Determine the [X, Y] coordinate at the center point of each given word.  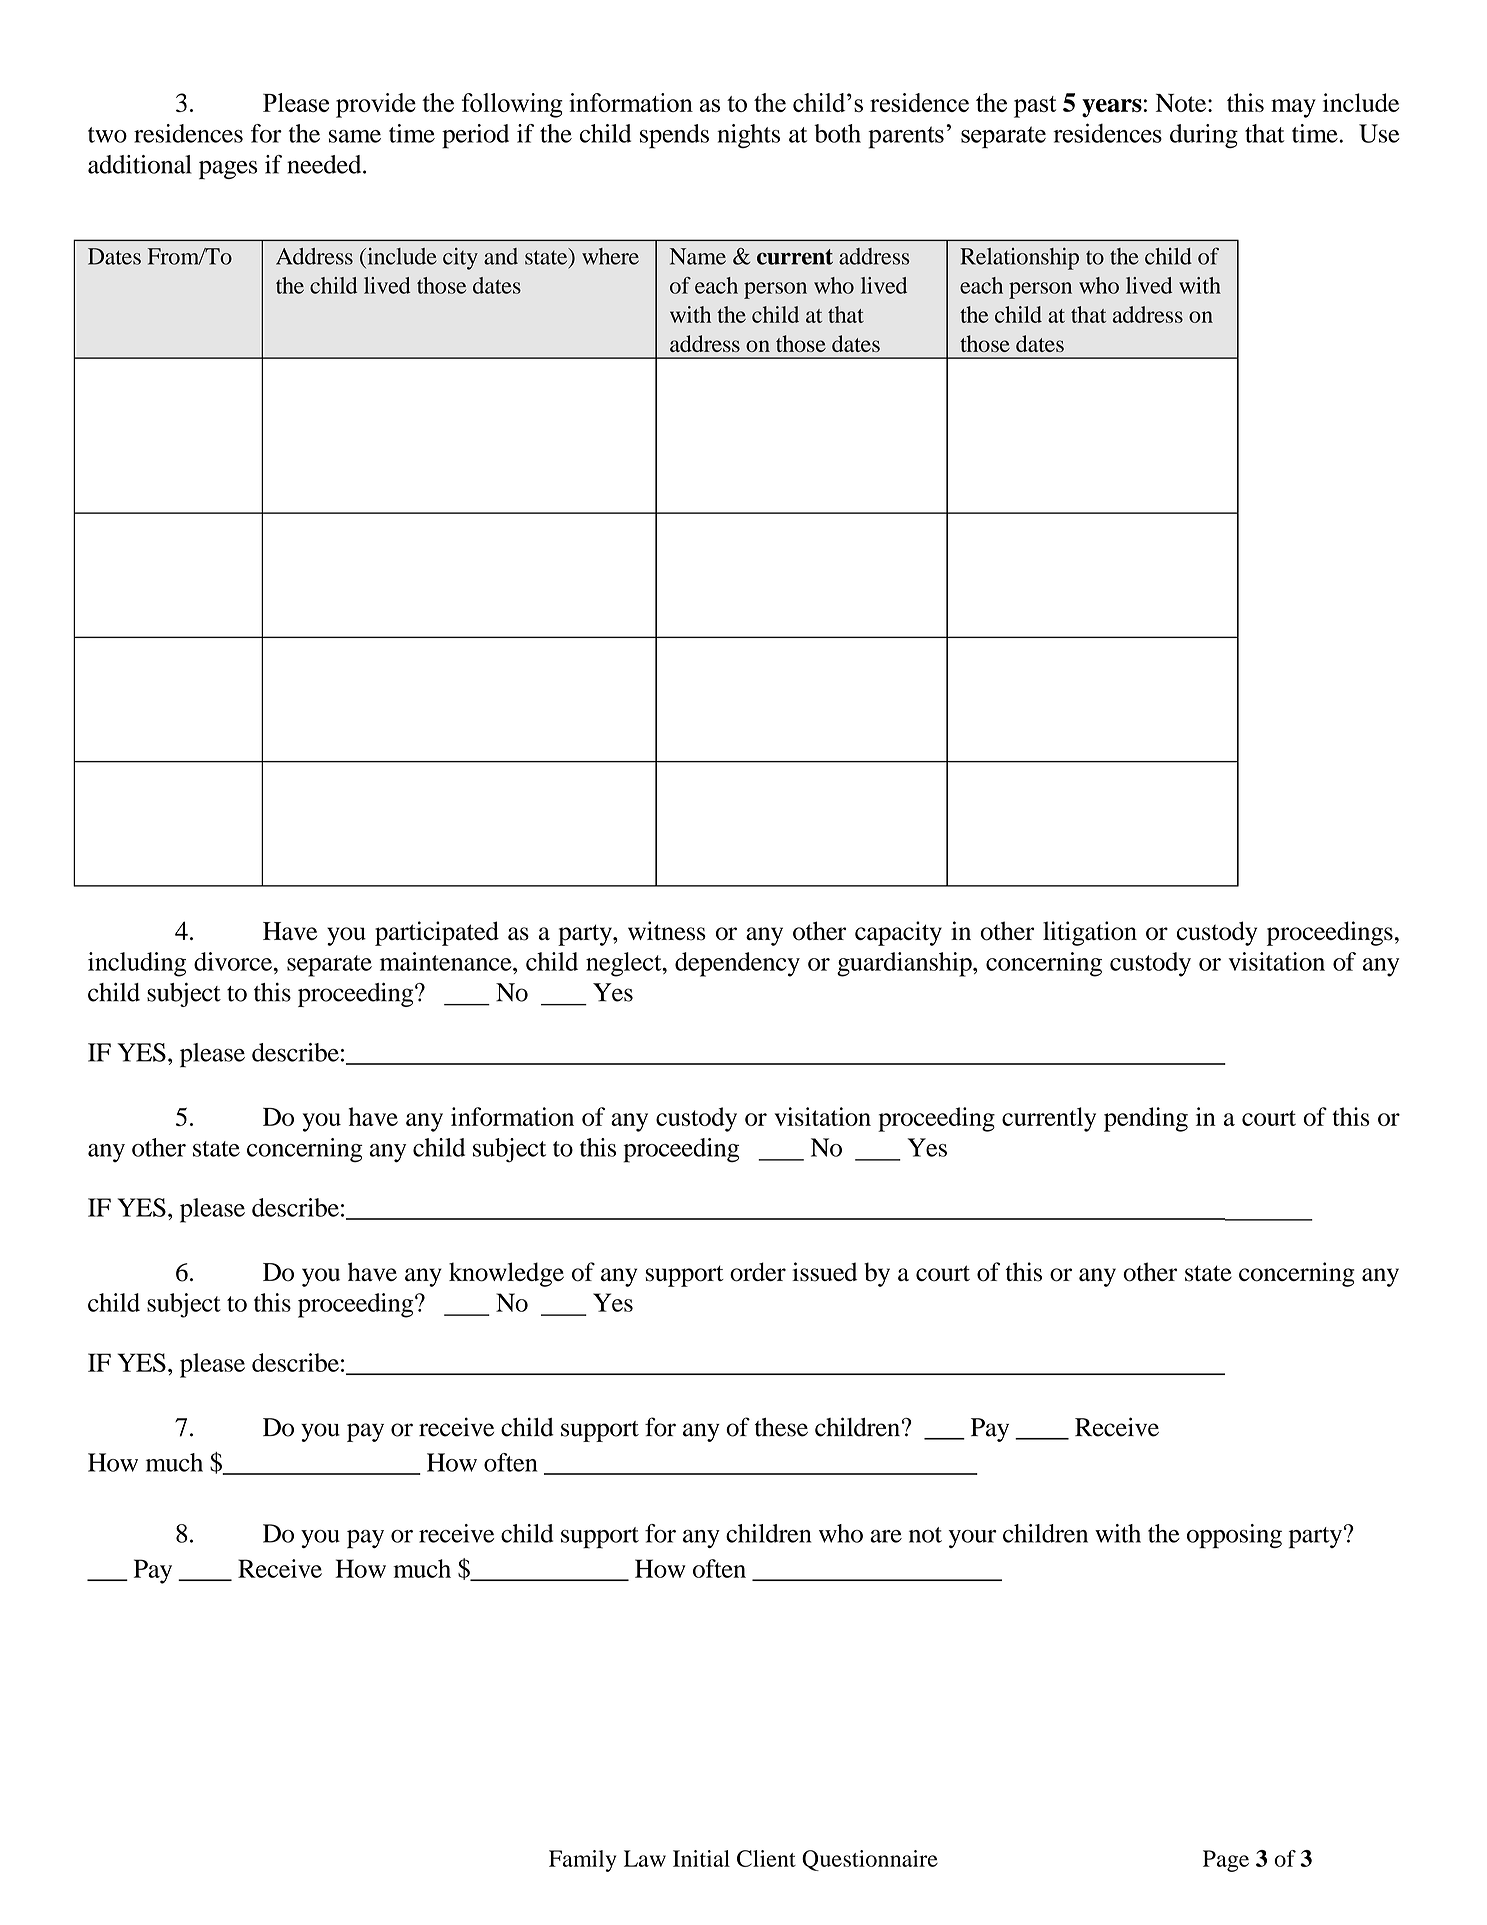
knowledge [506, 1274]
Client [766, 1858]
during [1204, 136]
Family [582, 1861]
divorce [233, 961]
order [758, 1272]
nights [748, 136]
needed [325, 164]
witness [667, 931]
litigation [1090, 933]
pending [1146, 1119]
